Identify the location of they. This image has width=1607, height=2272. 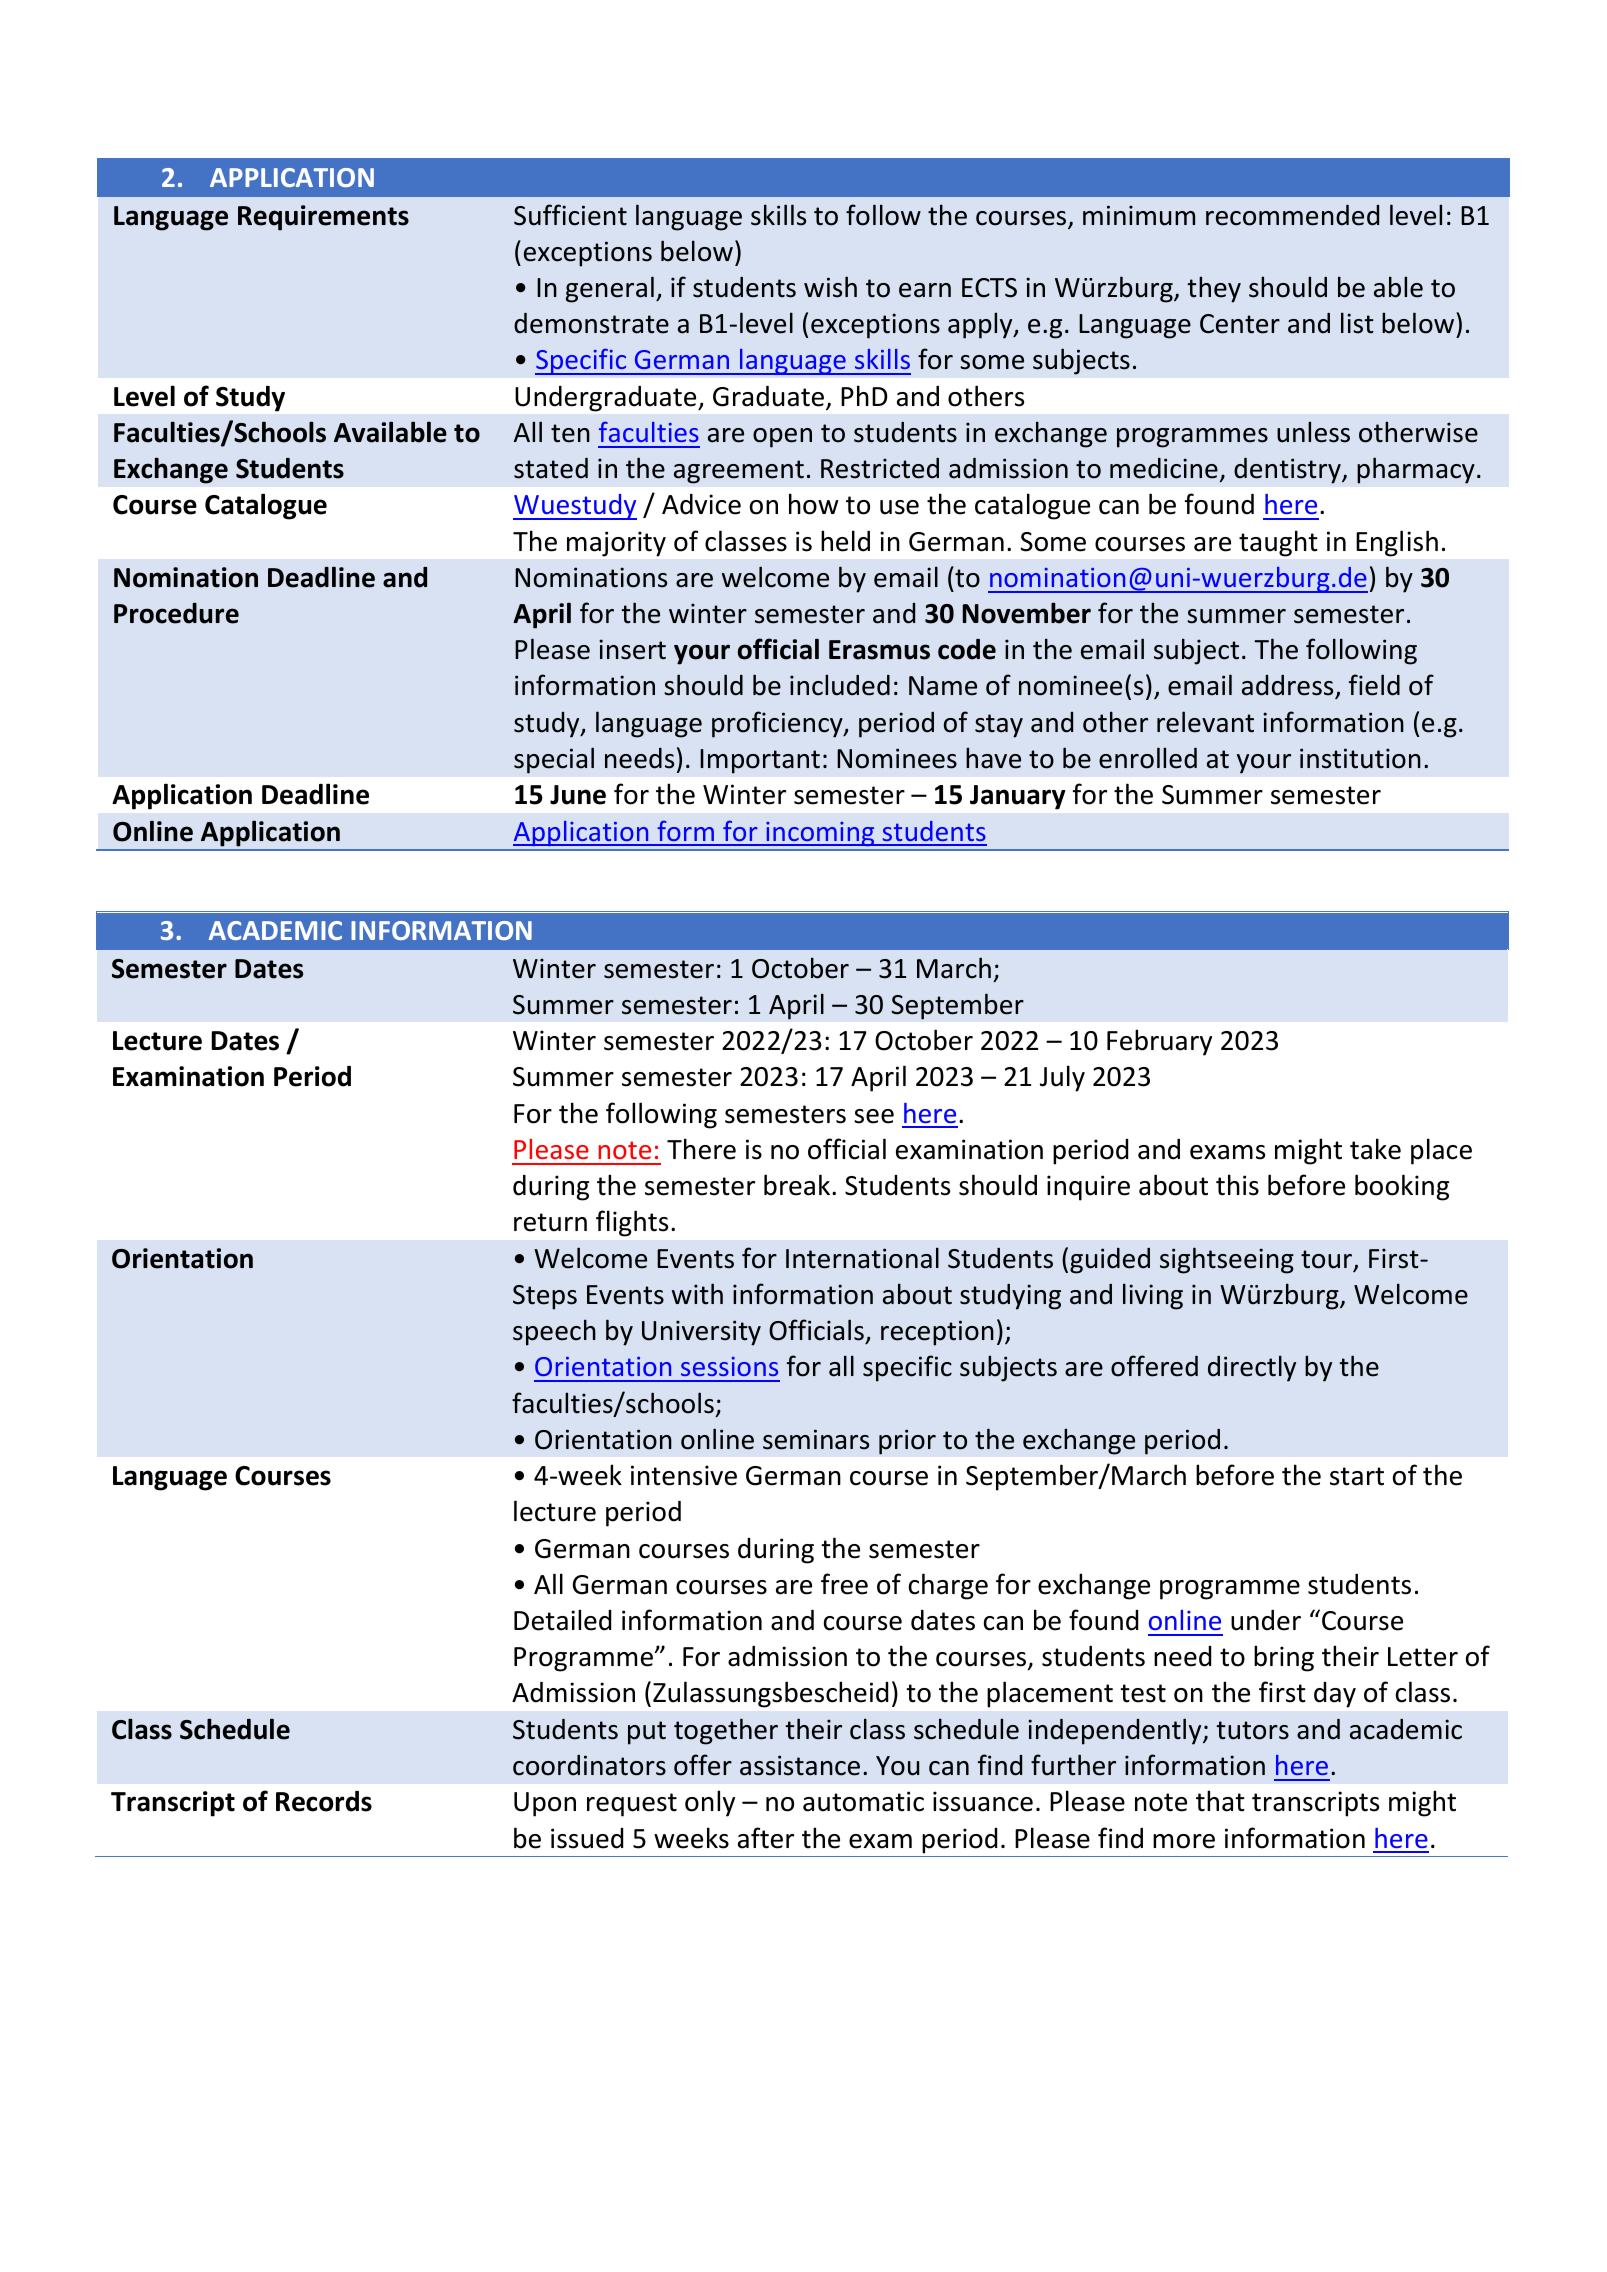
(1214, 289).
